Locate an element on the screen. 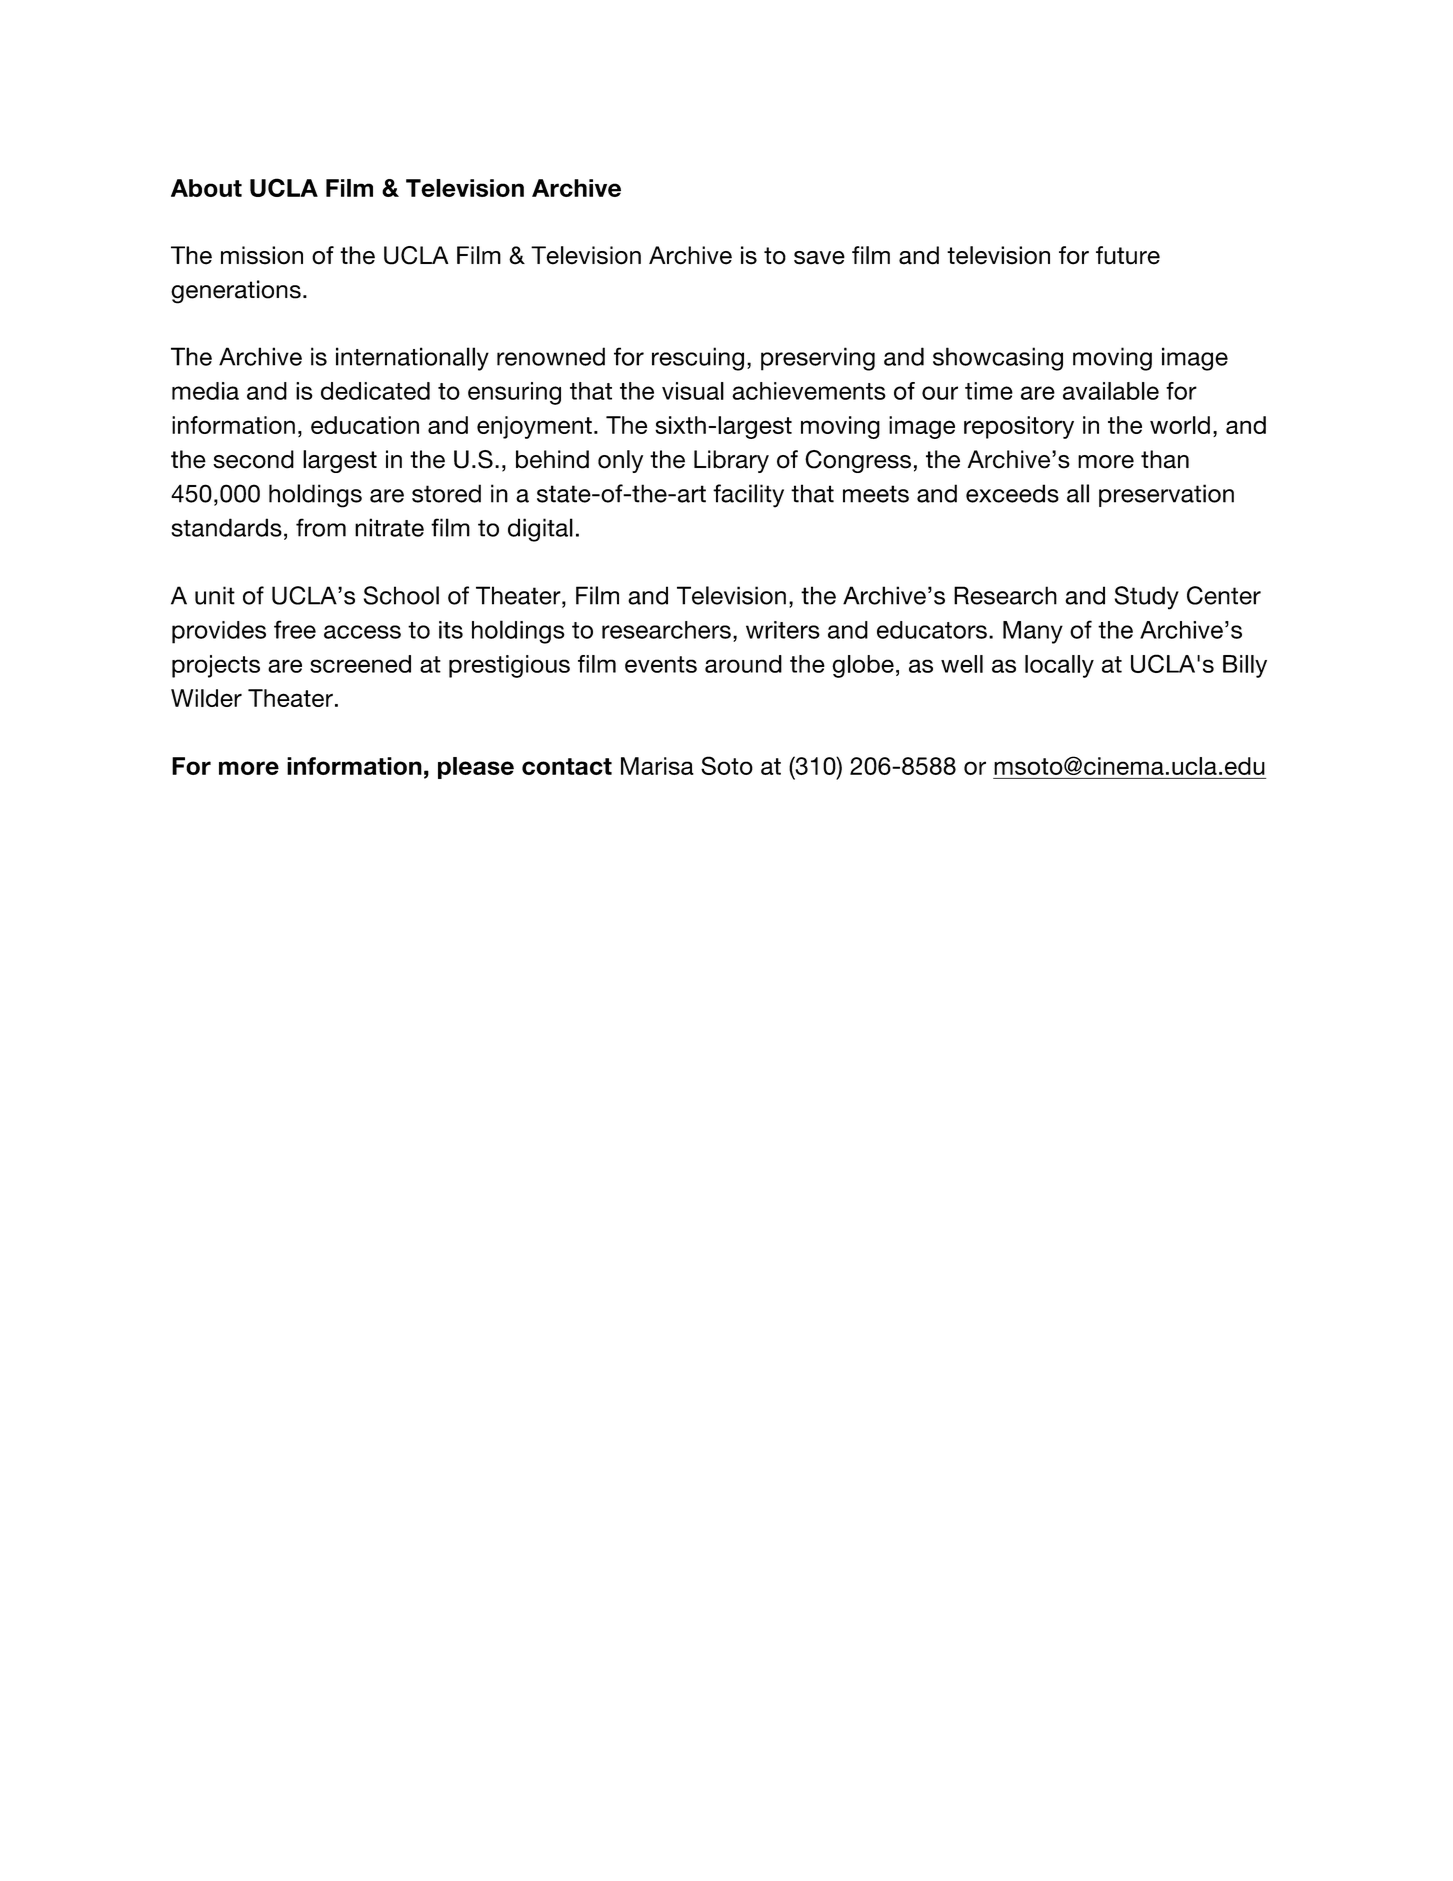 This screenshot has width=1453, height=1881. access is located at coordinates (362, 632).
